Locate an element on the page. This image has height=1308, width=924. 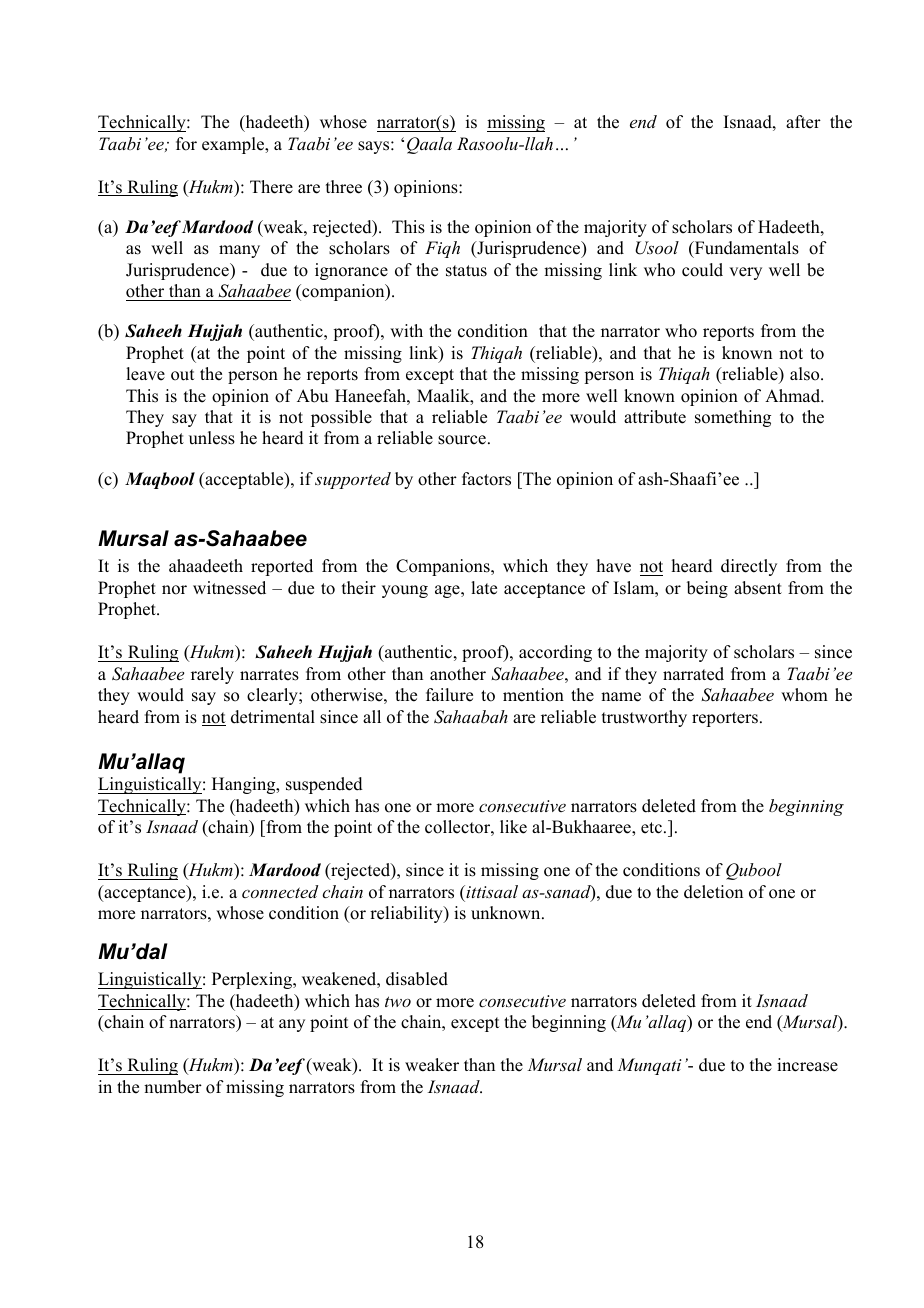
source is located at coordinates (462, 440).
